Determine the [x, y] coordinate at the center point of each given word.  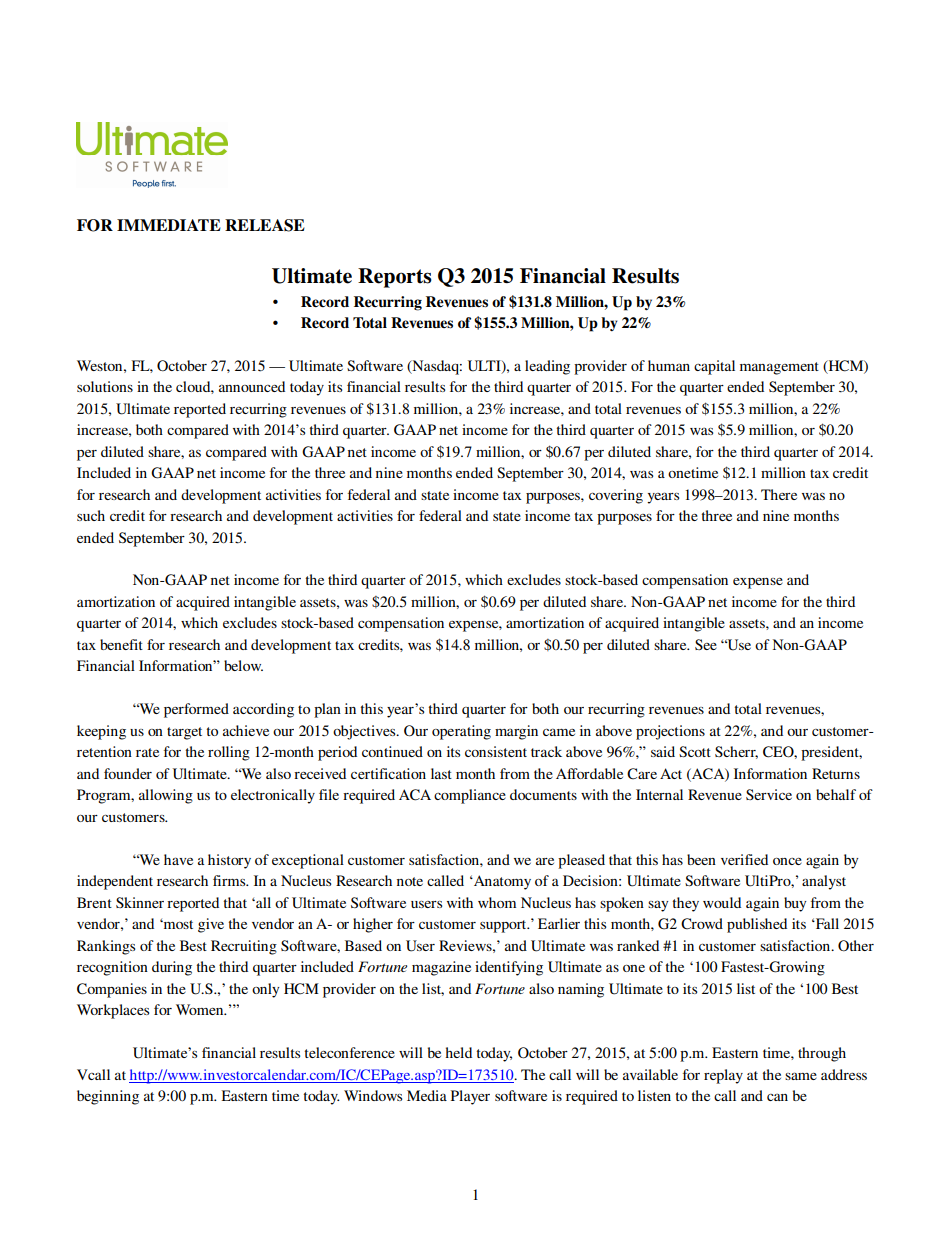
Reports [395, 278]
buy [795, 904]
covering [616, 496]
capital [714, 367]
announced [252, 386]
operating [461, 732]
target [184, 733]
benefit [121, 644]
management [779, 368]
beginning [108, 1097]
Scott [695, 751]
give [211, 925]
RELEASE [265, 225]
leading [547, 367]
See [706, 644]
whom [497, 902]
